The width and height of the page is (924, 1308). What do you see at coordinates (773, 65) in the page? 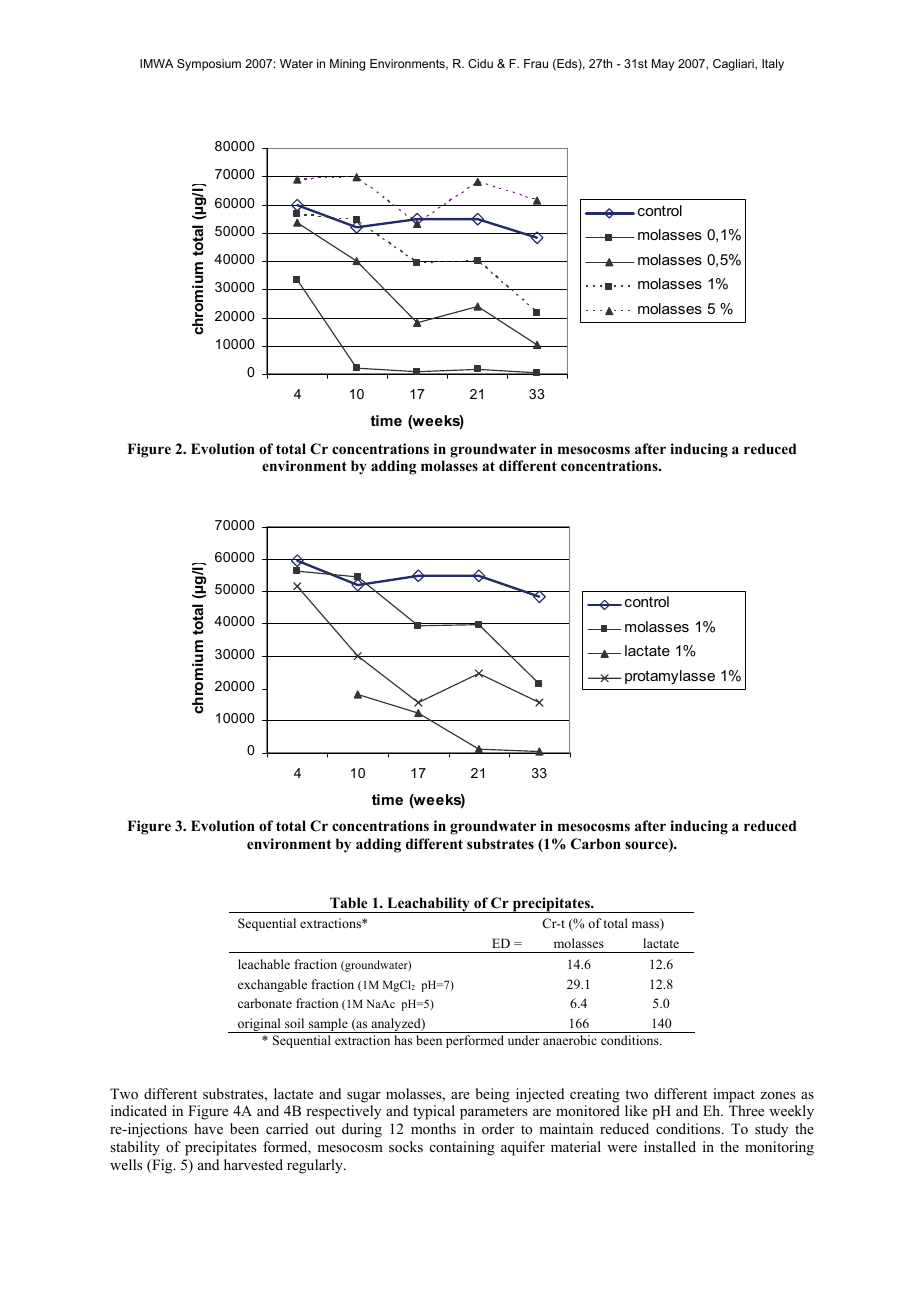
I see `Italy` at bounding box center [773, 65].
